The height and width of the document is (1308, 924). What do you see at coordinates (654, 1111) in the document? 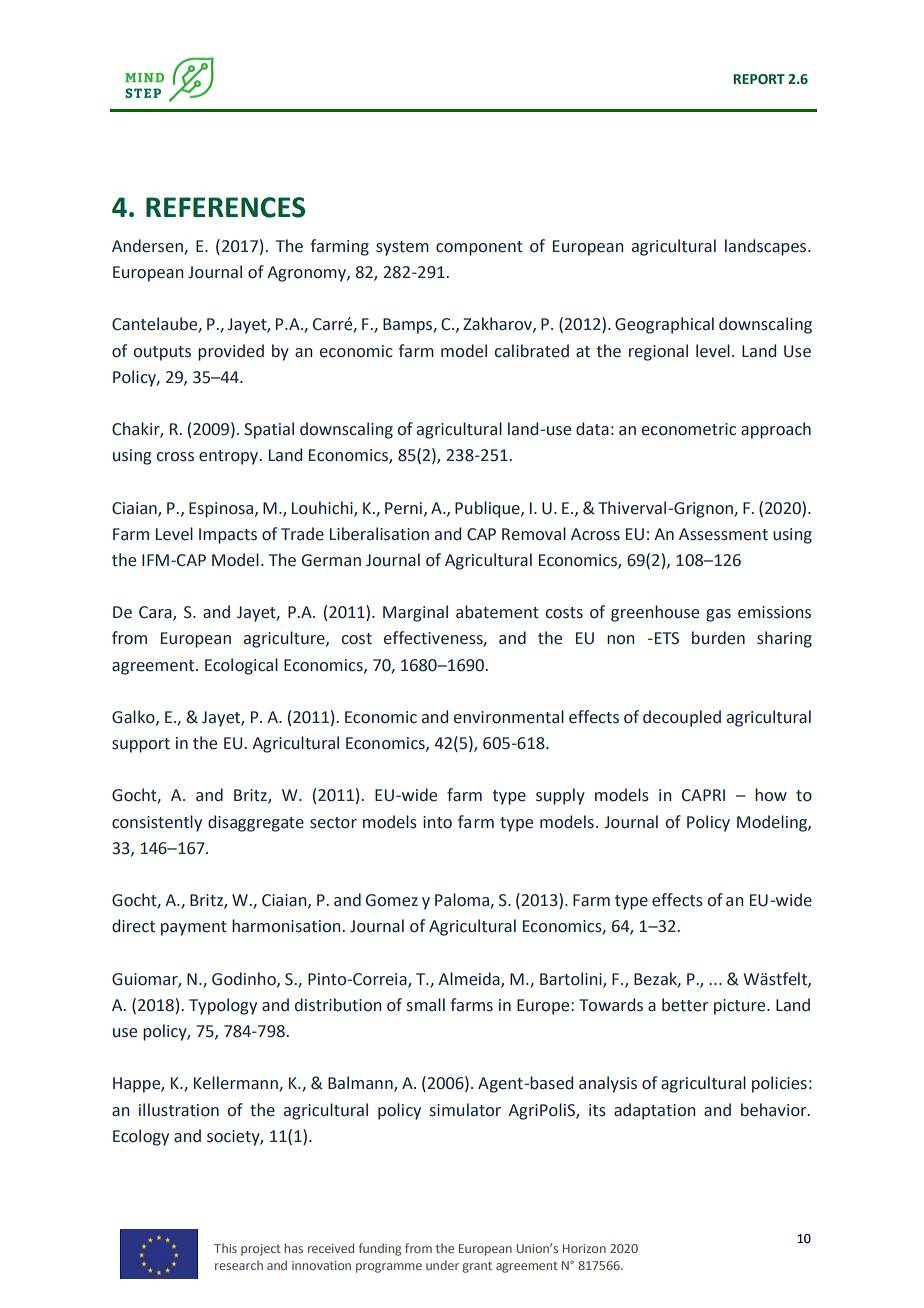
I see `adaptation` at bounding box center [654, 1111].
